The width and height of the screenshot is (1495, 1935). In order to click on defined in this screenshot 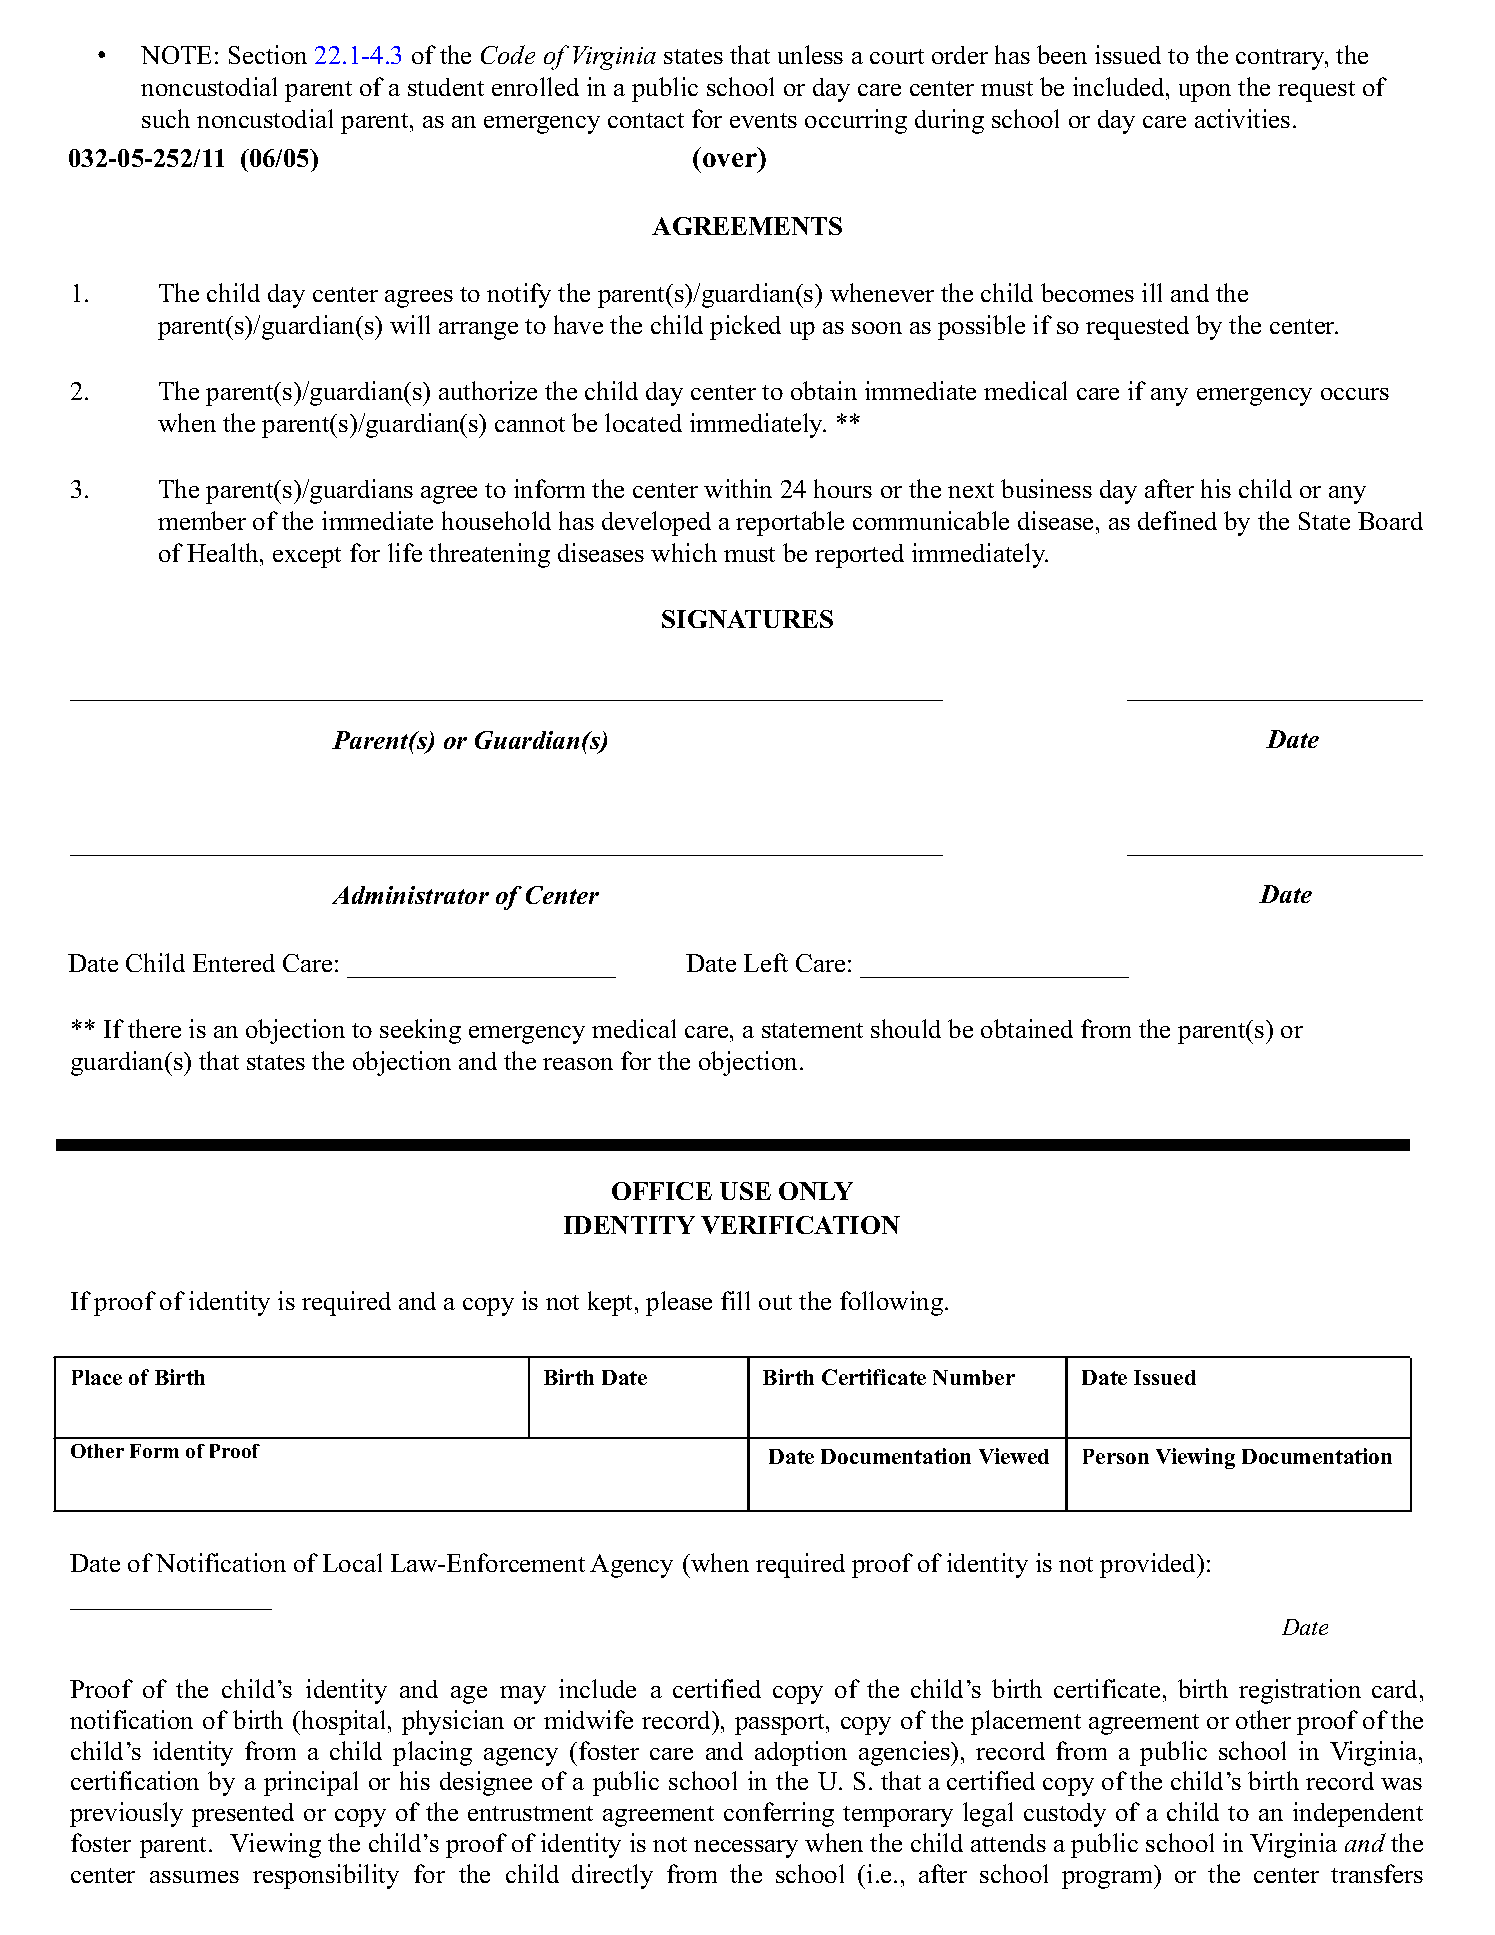, I will do `click(1177, 520)`.
